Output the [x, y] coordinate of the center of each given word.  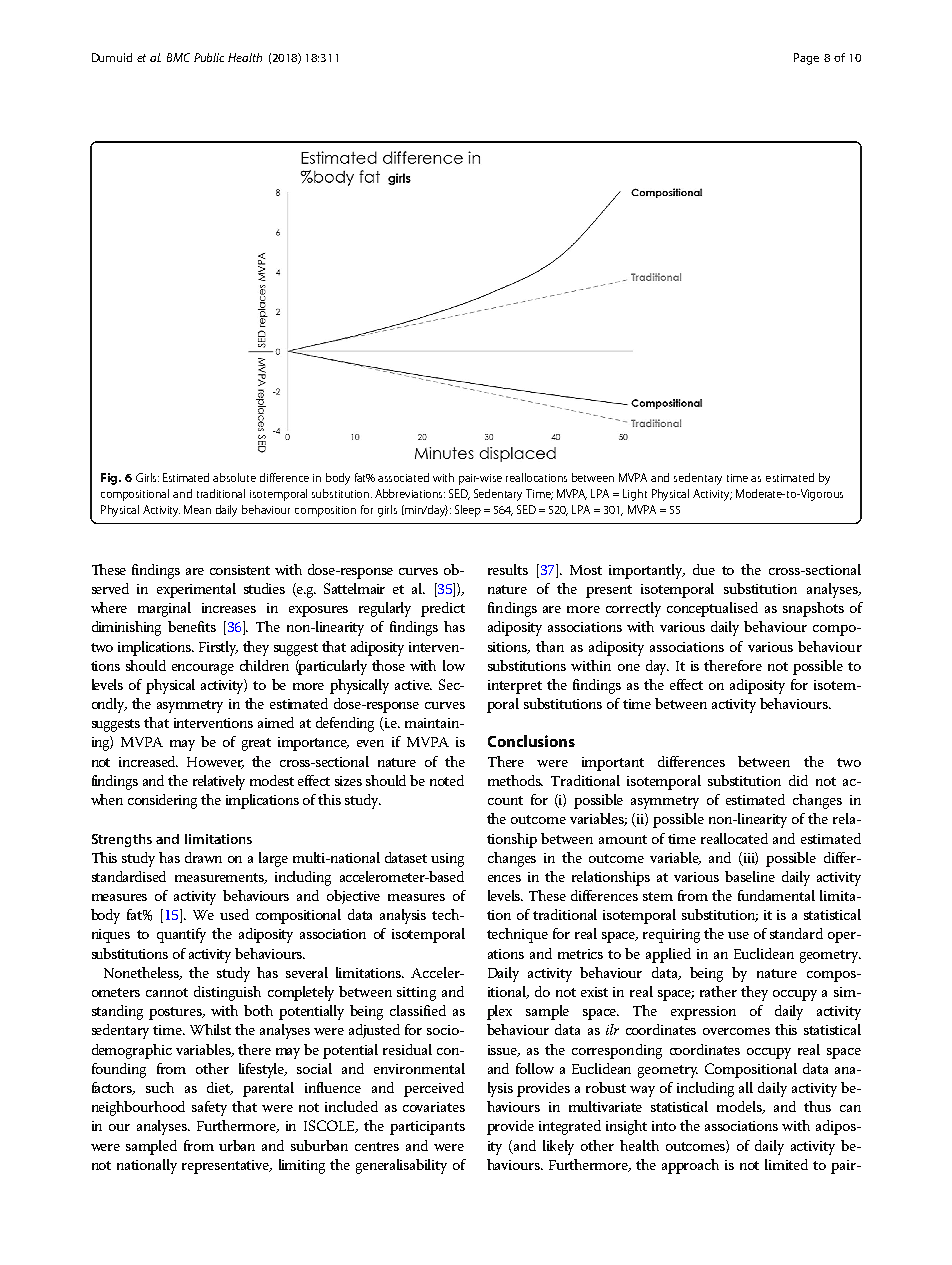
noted [447, 780]
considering [162, 801]
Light [635, 495]
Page [806, 59]
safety [209, 1108]
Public [209, 57]
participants [427, 1128]
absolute [234, 477]
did [798, 780]
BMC [178, 57]
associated [403, 477]
